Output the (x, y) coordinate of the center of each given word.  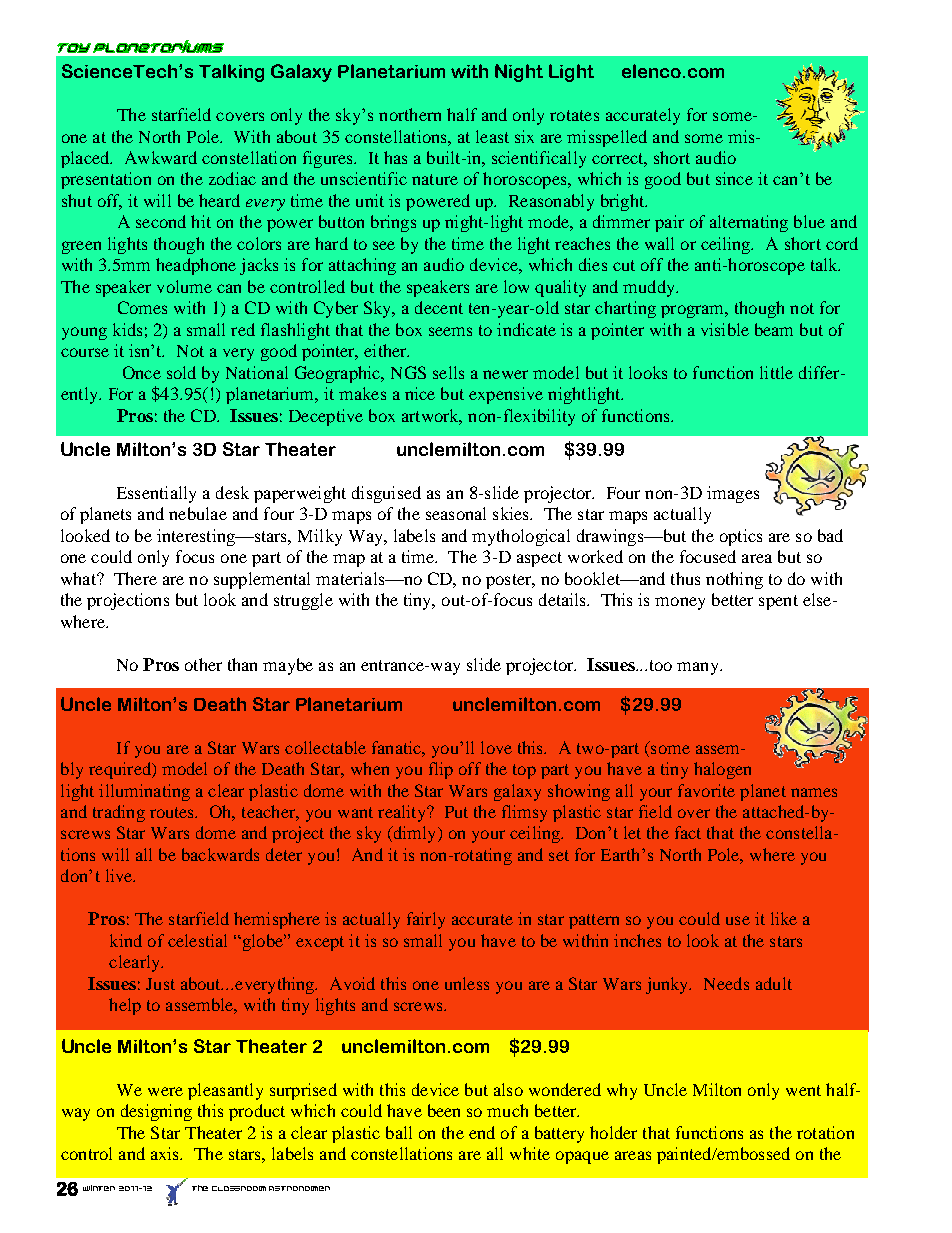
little (776, 372)
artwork (432, 417)
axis (166, 1153)
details (564, 599)
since (734, 178)
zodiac (232, 178)
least (492, 136)
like (784, 918)
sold (181, 372)
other (203, 664)
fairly (426, 920)
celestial (197, 940)
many (699, 668)
